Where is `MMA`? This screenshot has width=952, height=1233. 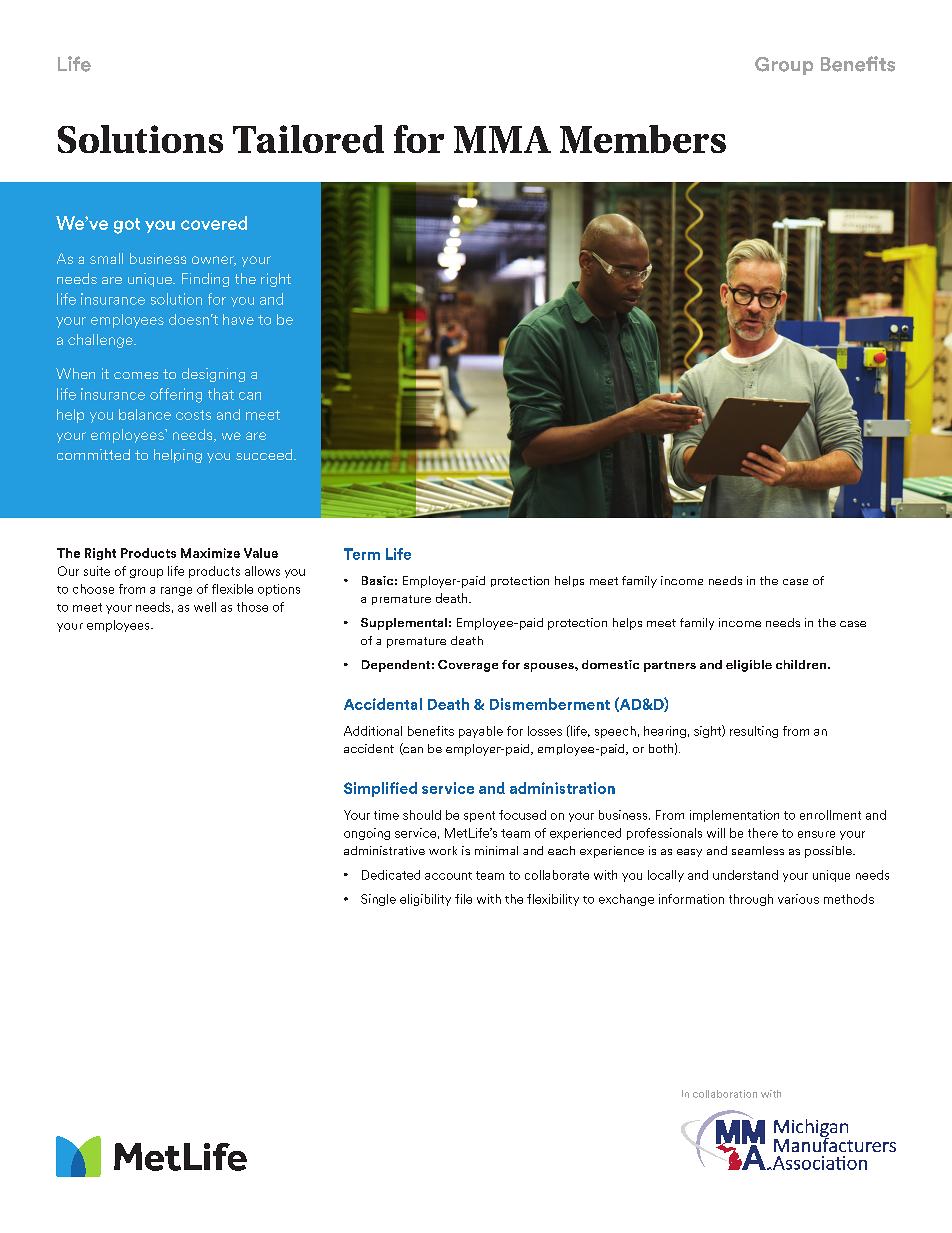 MMA is located at coordinates (502, 139).
